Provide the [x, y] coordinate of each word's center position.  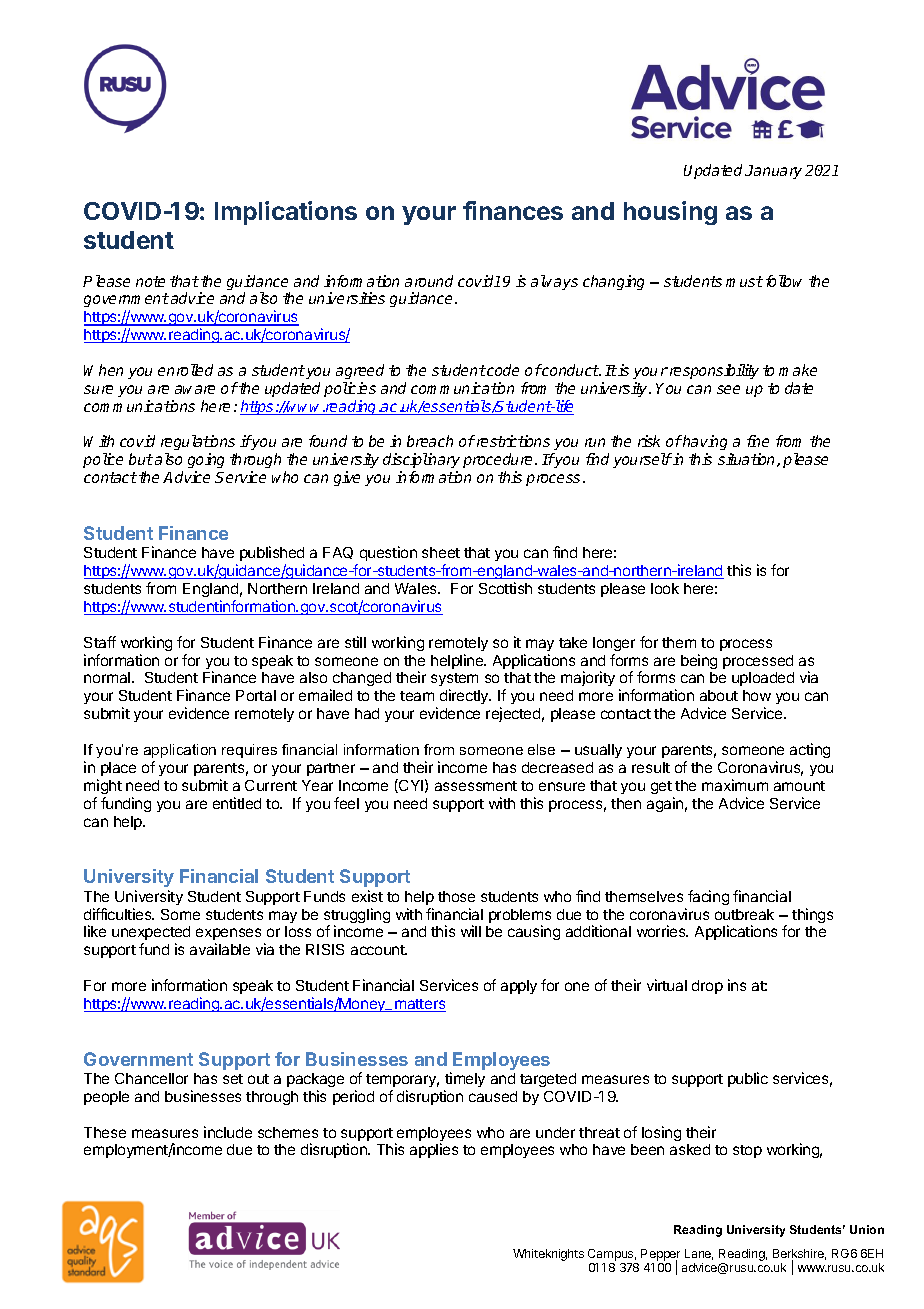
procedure [499, 462]
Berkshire [799, 1255]
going [206, 462]
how [757, 695]
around [429, 281]
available [220, 949]
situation [748, 460]
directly [465, 696]
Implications [286, 213]
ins [737, 985]
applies [434, 1150]
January [773, 172]
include [228, 1132]
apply [519, 987]
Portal [256, 695]
